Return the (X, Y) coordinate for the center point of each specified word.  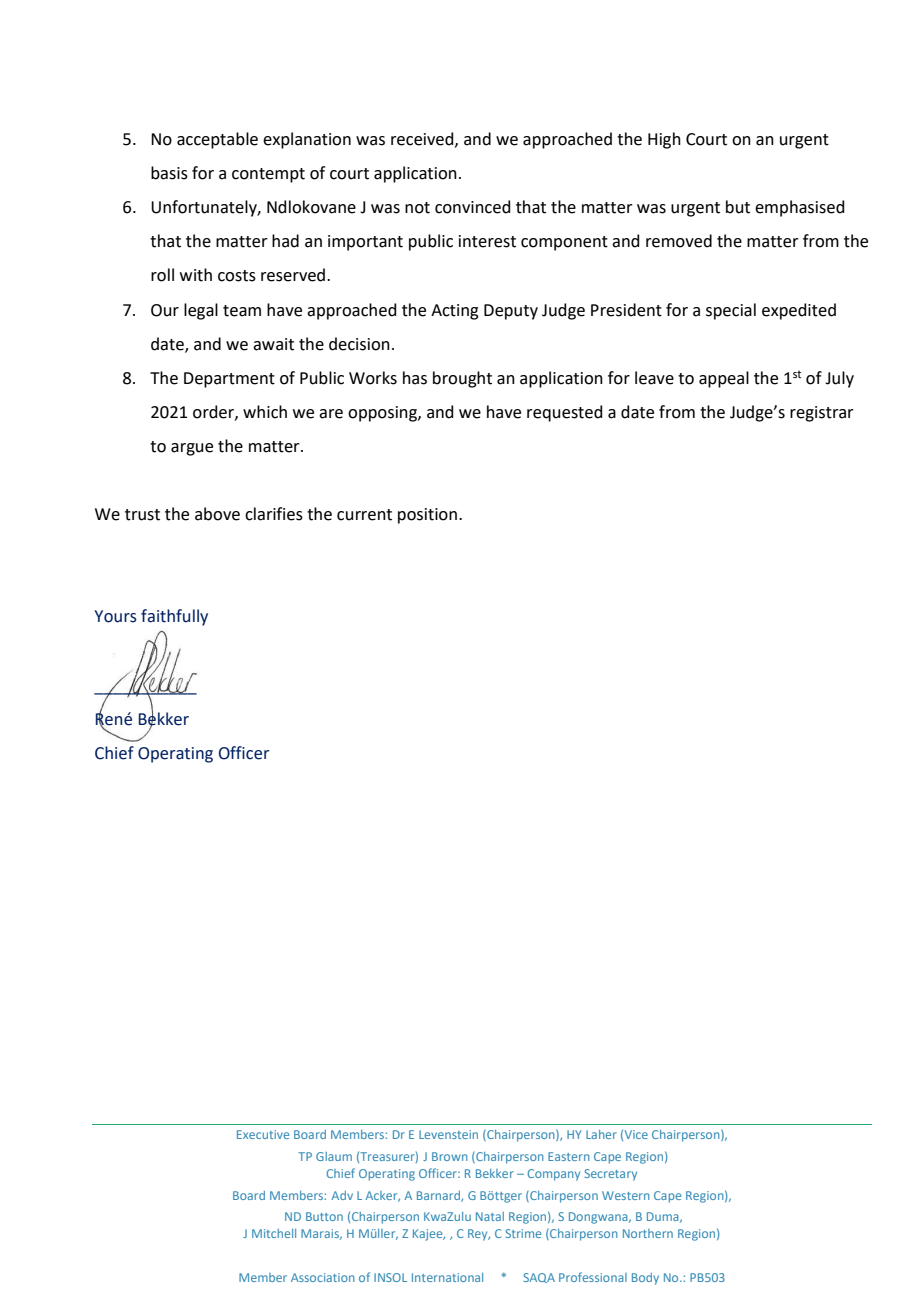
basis (169, 173)
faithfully (174, 617)
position (427, 516)
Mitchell (274, 1233)
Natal (490, 1216)
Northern (648, 1233)
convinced (473, 207)
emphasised (800, 208)
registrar (822, 414)
